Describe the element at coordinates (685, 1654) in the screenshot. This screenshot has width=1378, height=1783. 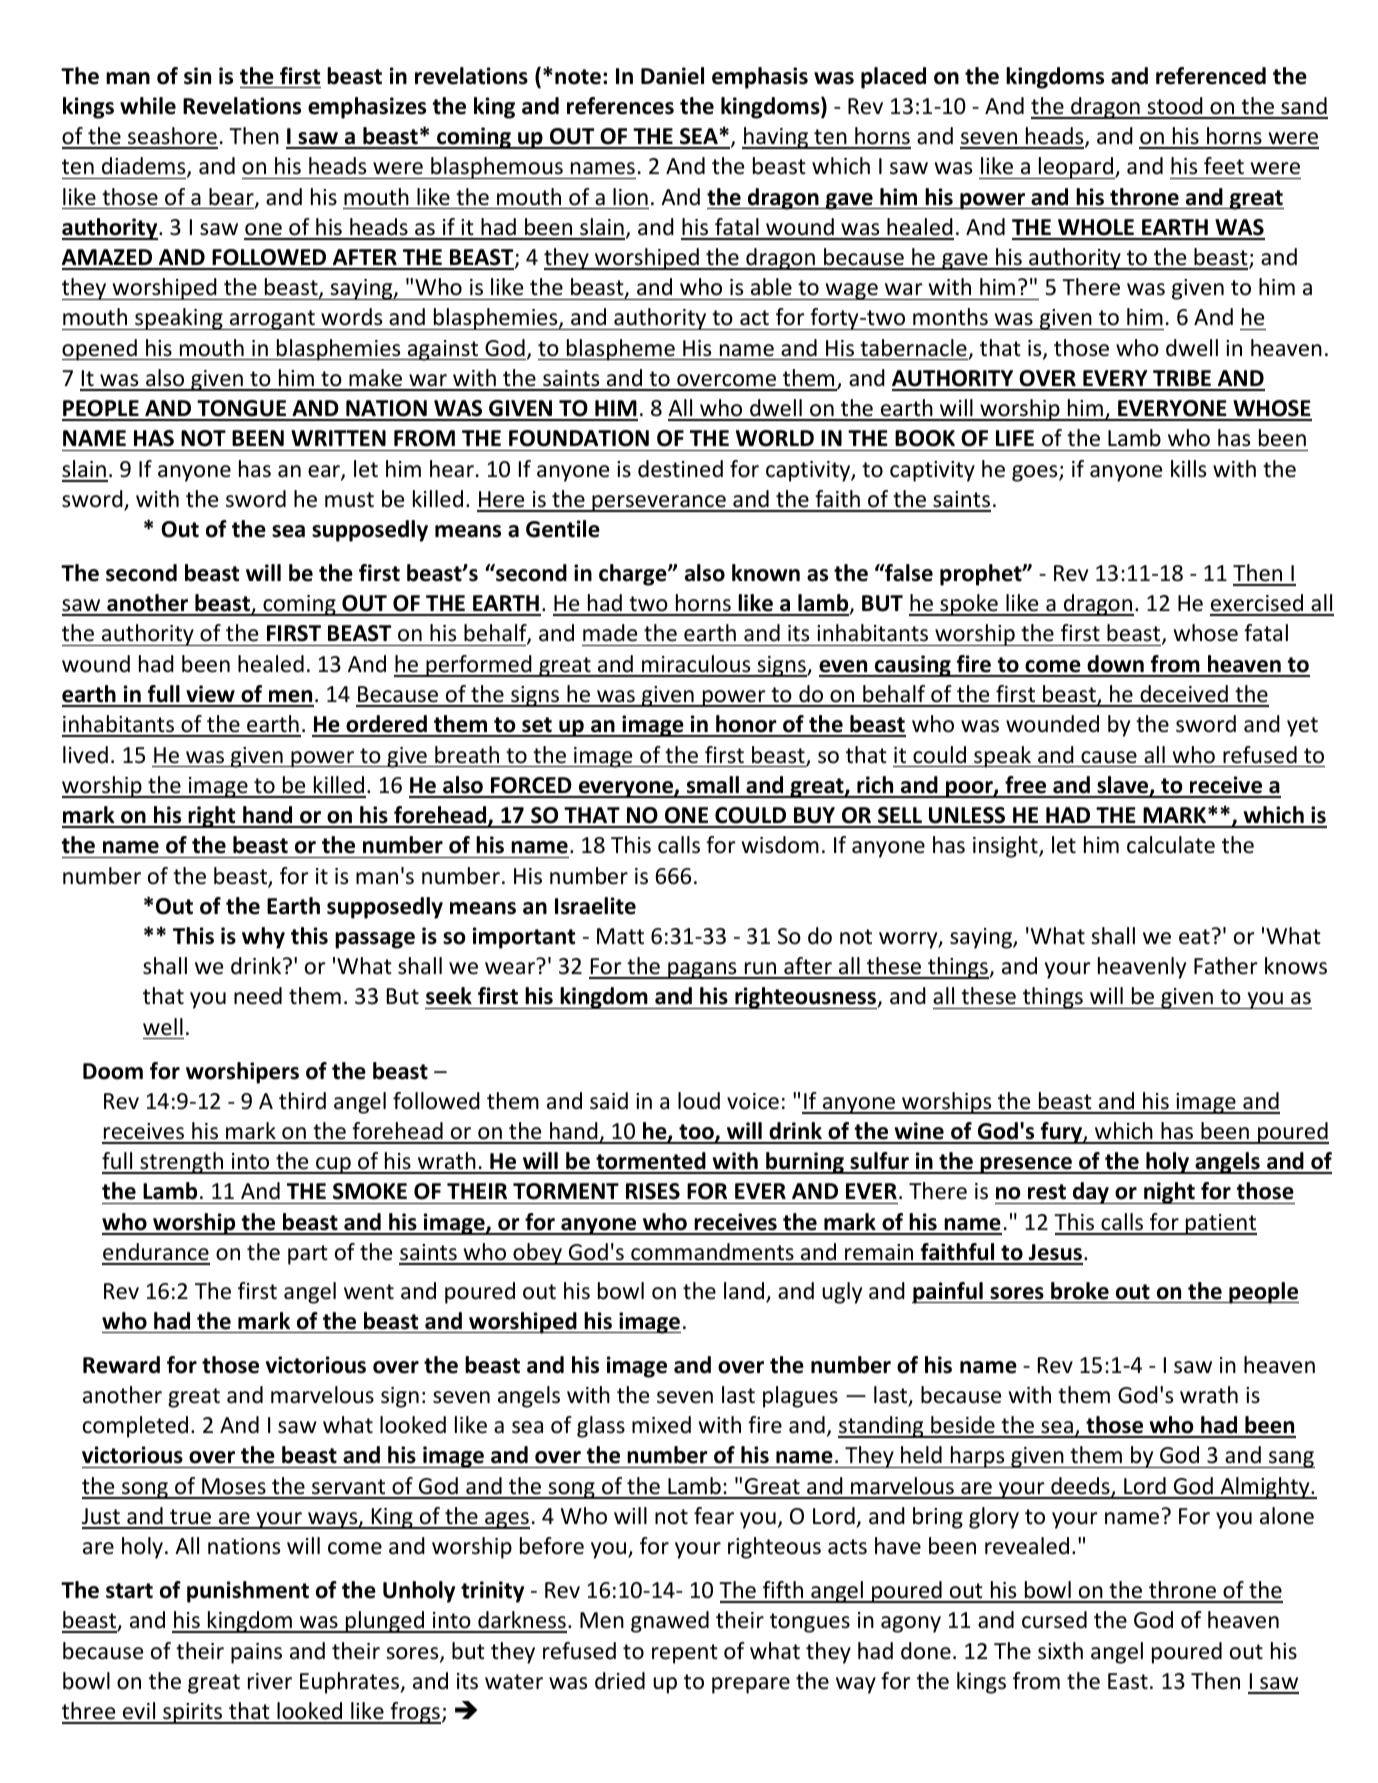
I see `repent` at that location.
